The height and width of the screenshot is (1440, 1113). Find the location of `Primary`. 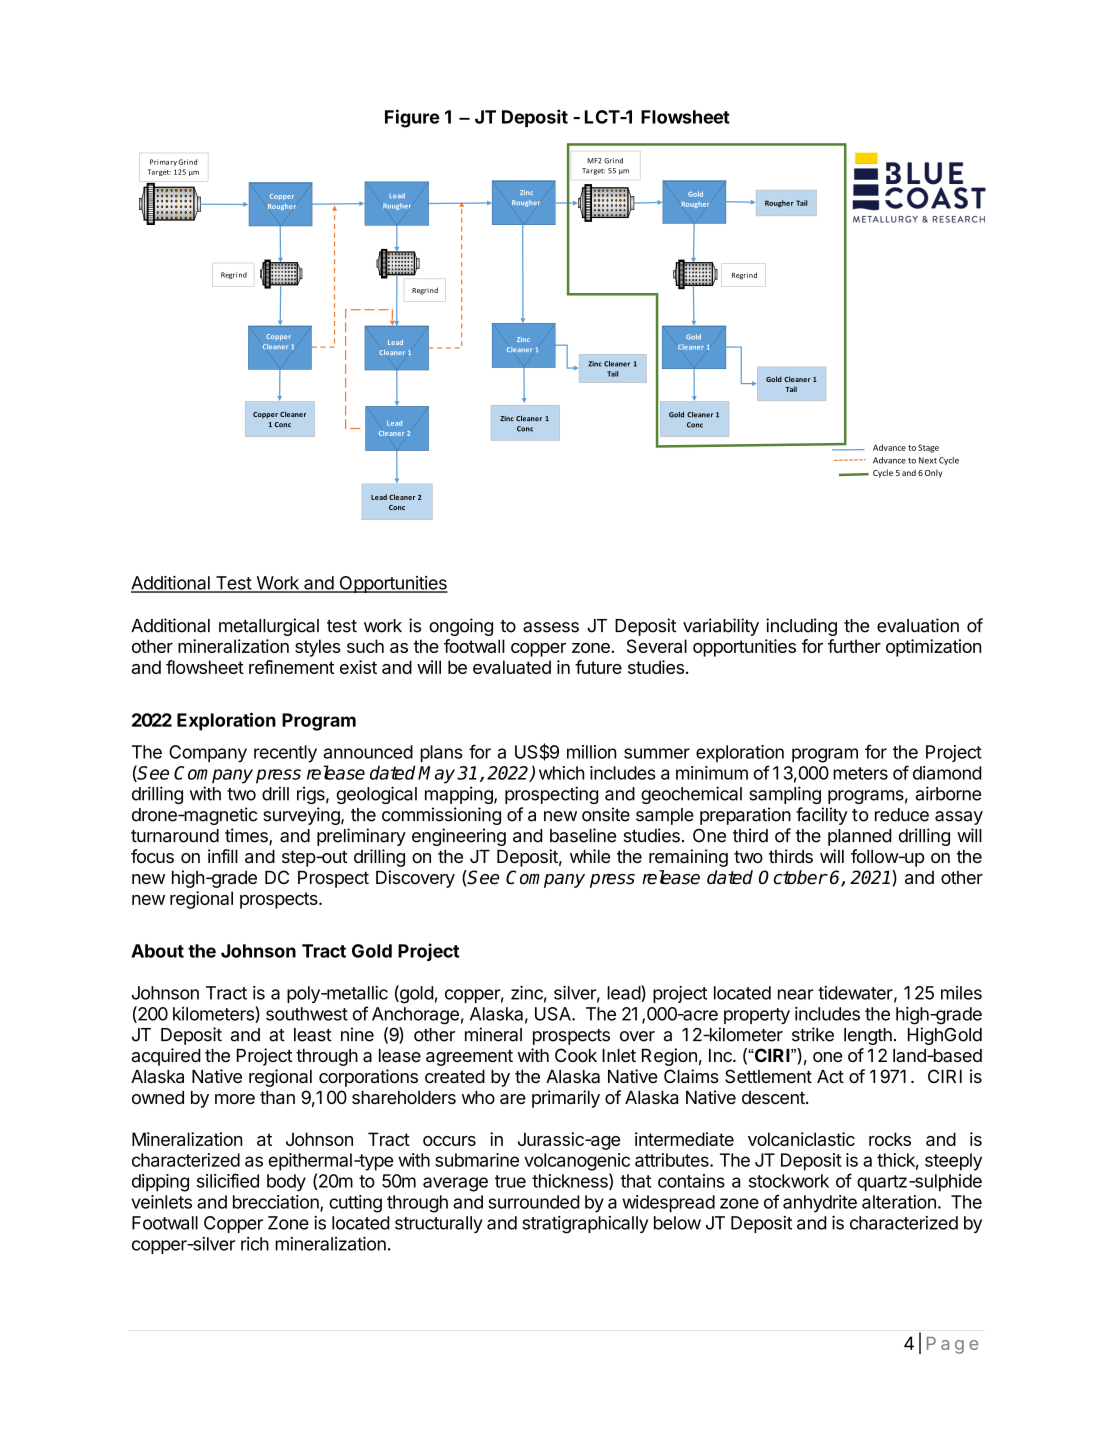

Primary is located at coordinates (163, 162).
